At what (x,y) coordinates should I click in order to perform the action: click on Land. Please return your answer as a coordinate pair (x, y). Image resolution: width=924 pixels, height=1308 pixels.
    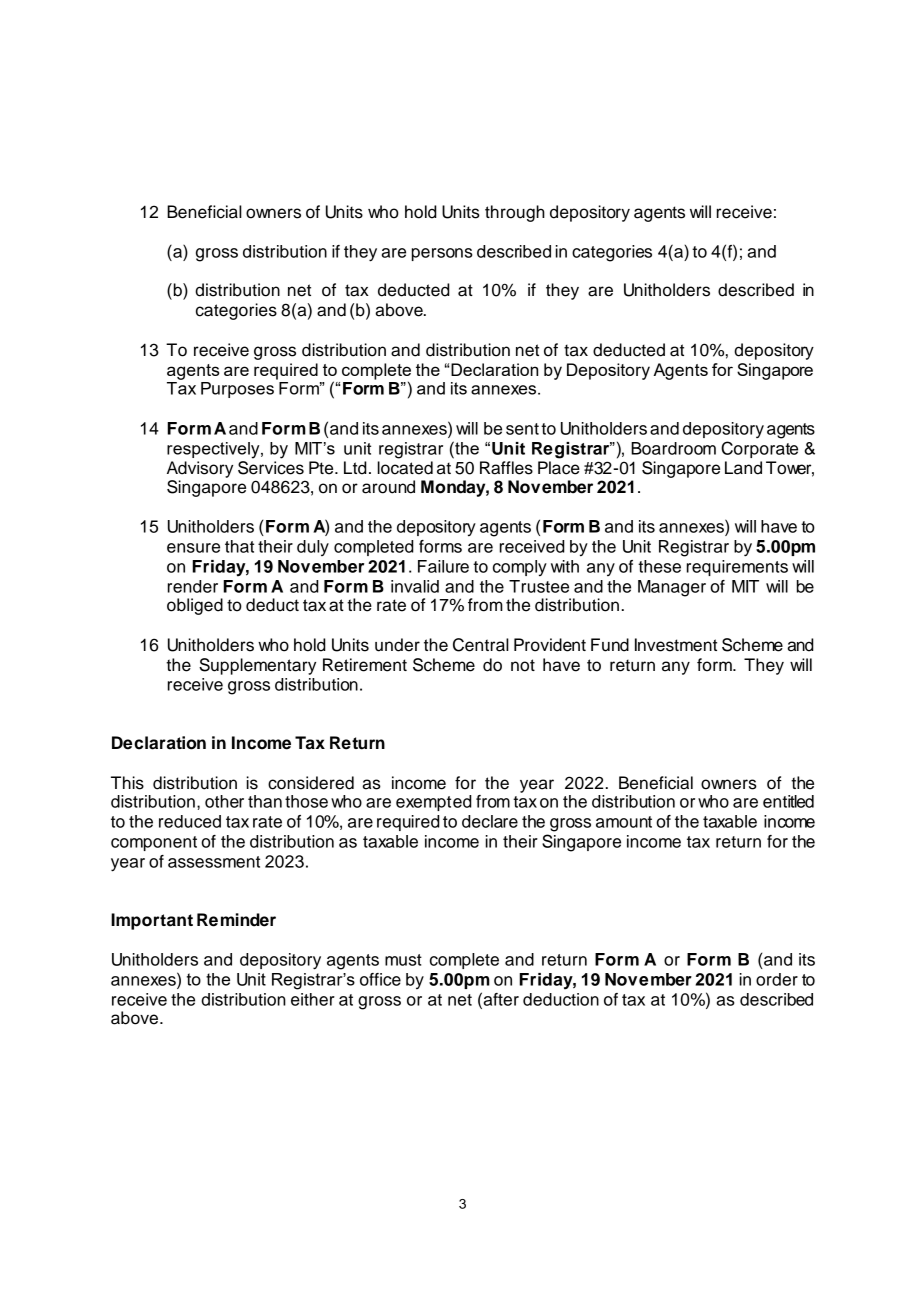
    Looking at the image, I should click on (743, 468).
